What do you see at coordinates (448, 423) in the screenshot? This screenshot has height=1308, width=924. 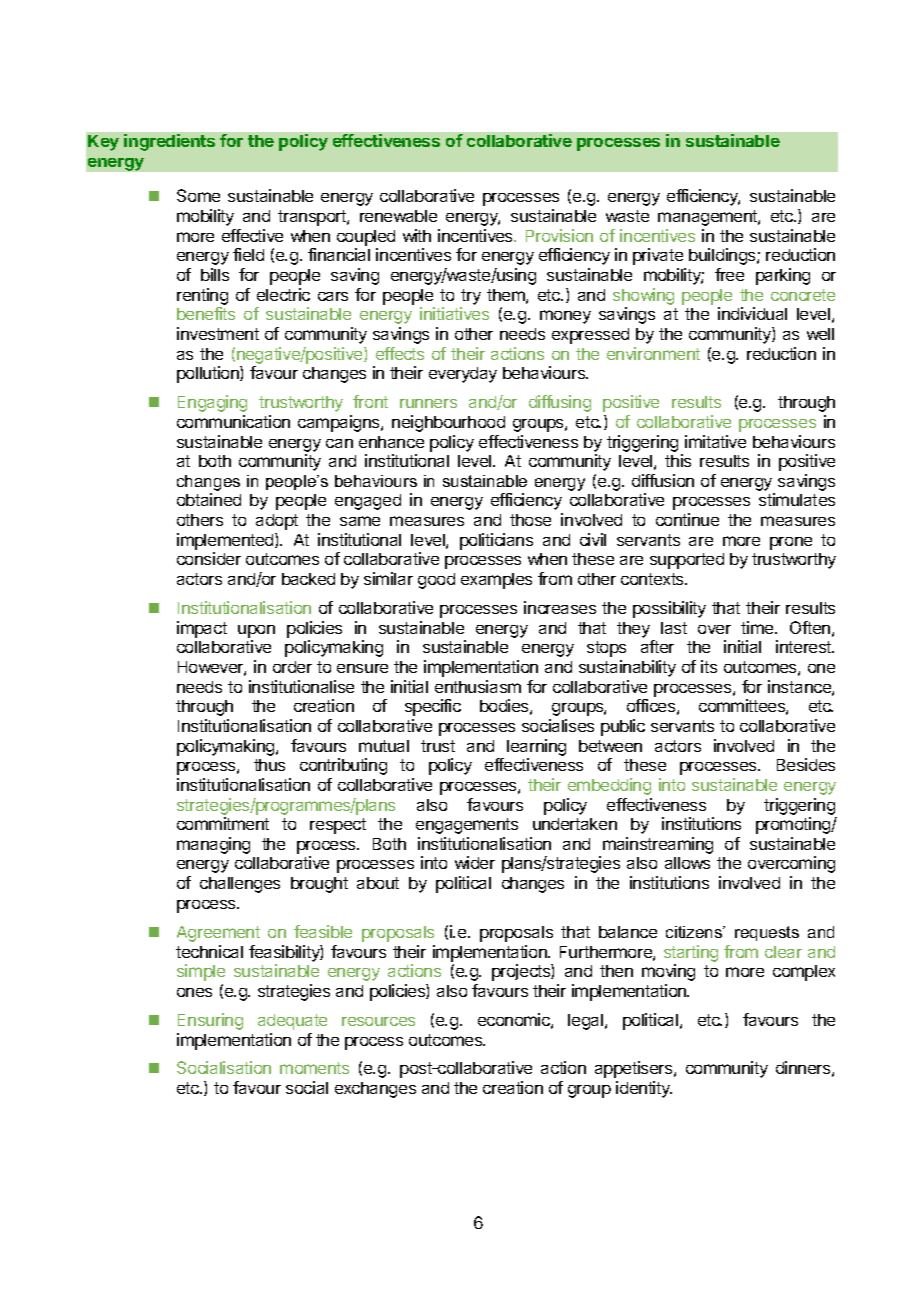 I see `neighbourhood` at bounding box center [448, 423].
